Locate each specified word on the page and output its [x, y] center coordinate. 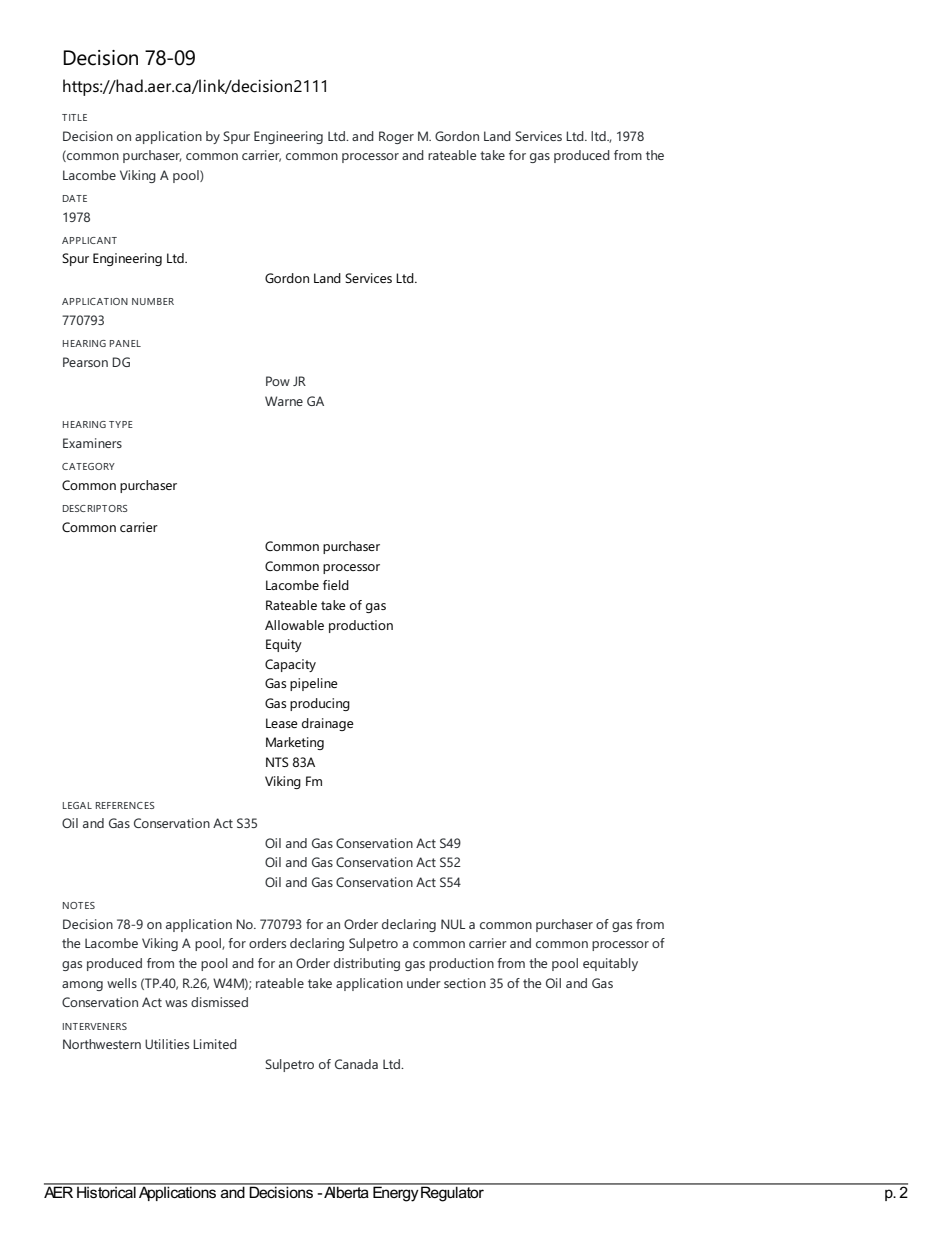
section [465, 983]
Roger [396, 137]
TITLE [74, 117]
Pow [278, 381]
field [336, 585]
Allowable [294, 625]
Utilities [167, 1044]
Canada [356, 1064]
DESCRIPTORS [95, 508]
